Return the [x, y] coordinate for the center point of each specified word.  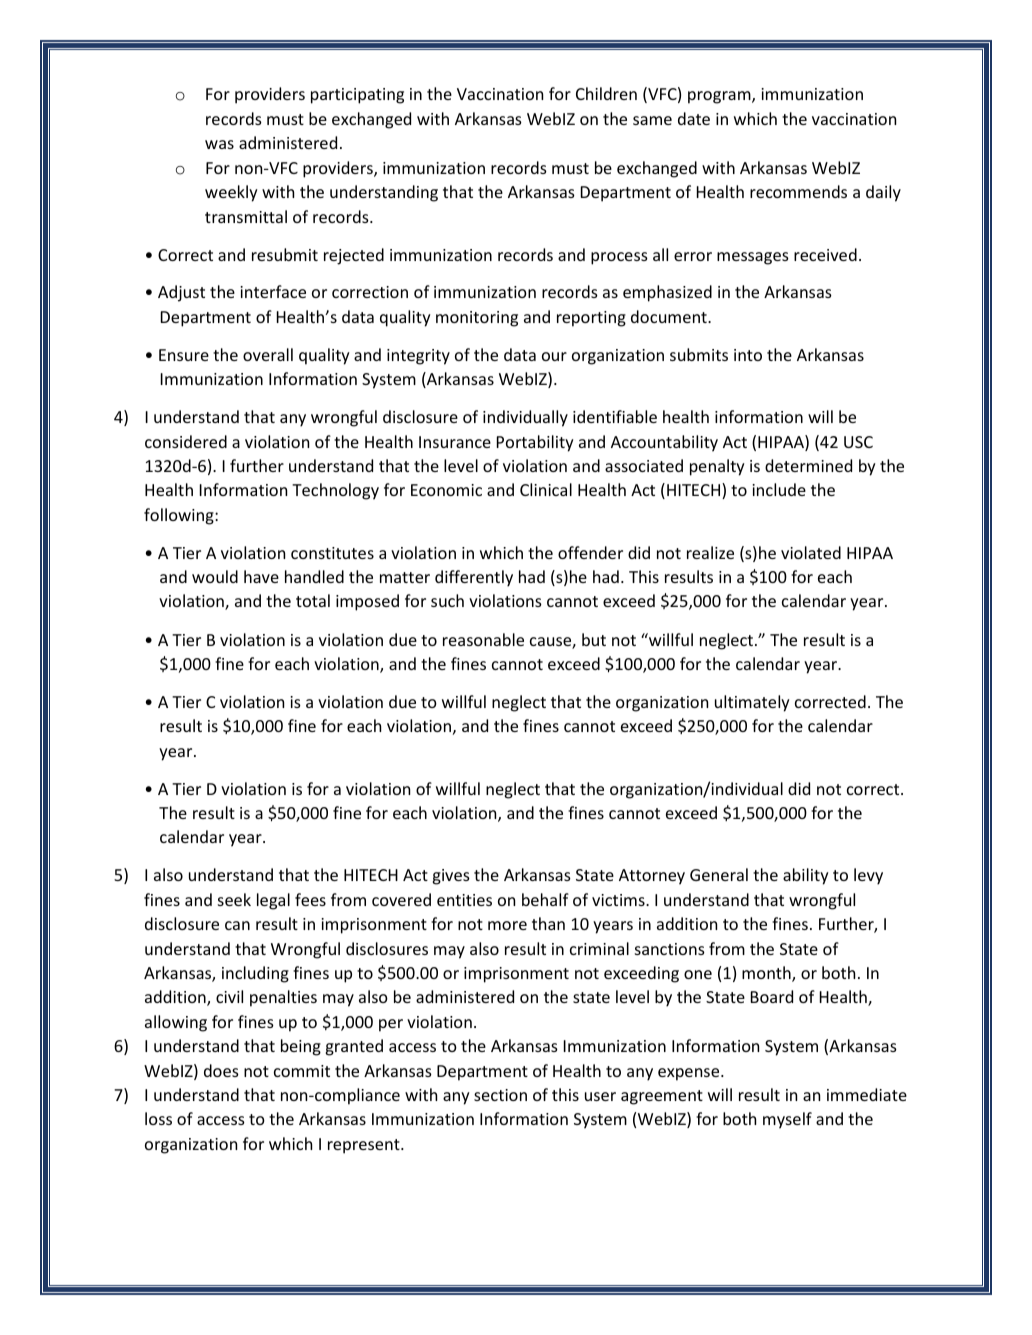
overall [268, 354]
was [219, 144]
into [748, 355]
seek [234, 899]
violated [811, 552]
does [221, 1070]
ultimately [752, 703]
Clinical [546, 489]
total [313, 600]
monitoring [477, 319]
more [507, 925]
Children [606, 93]
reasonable [483, 639]
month [767, 974]
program [720, 97]
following [180, 516]
